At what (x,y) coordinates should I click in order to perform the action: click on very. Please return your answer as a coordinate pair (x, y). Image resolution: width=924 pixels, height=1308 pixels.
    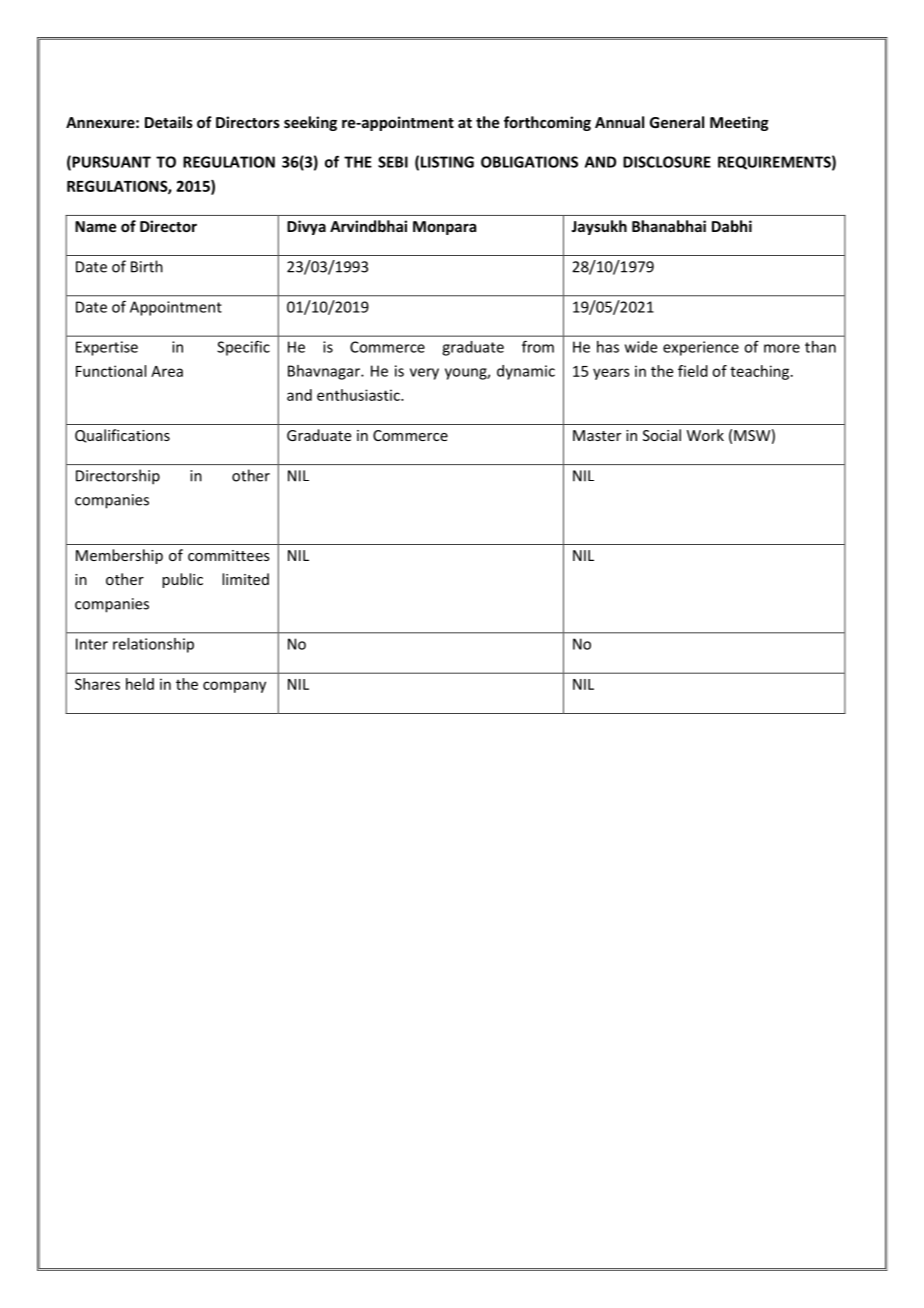
    Looking at the image, I should click on (424, 374).
